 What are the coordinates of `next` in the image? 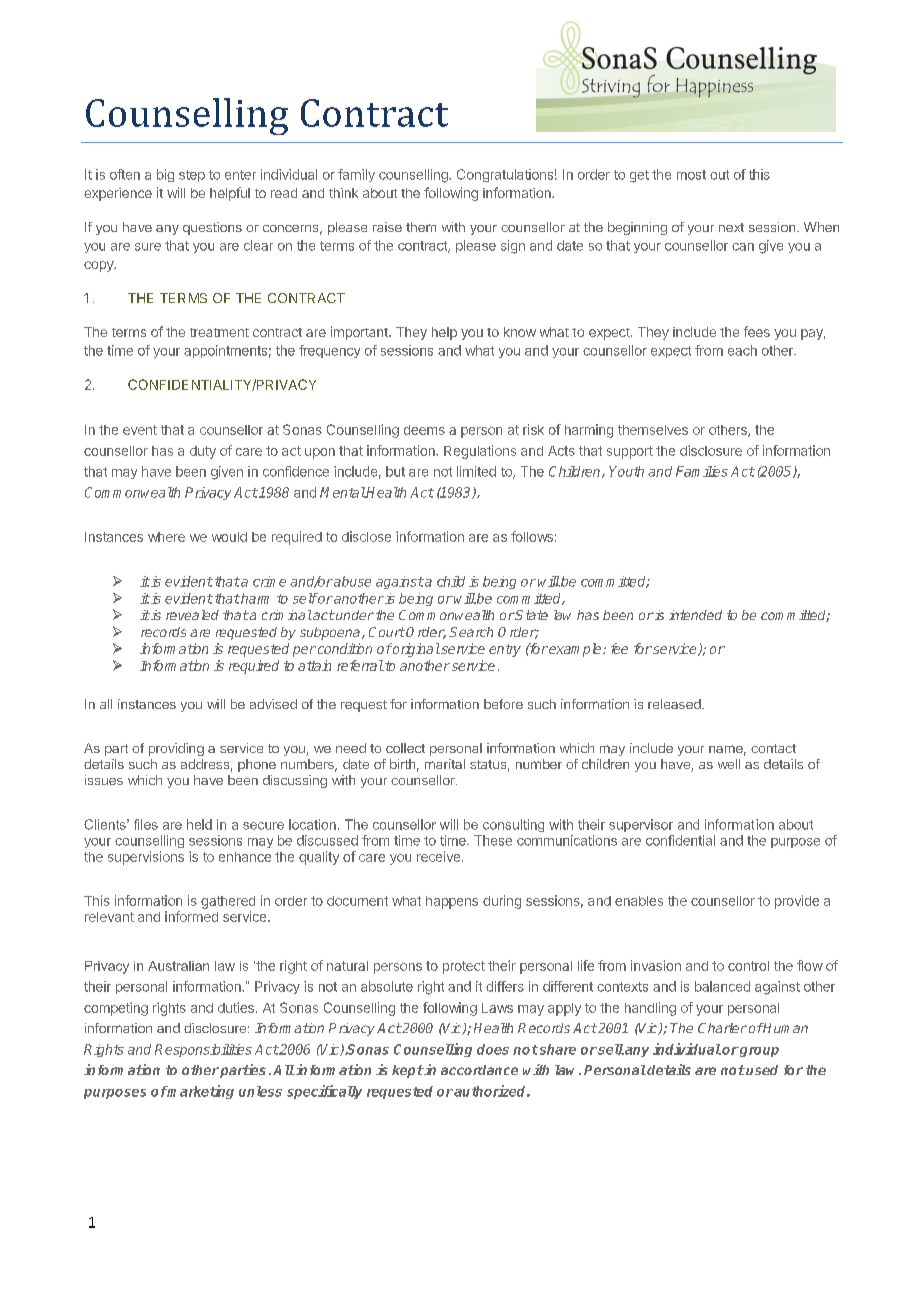 It's located at (731, 227).
